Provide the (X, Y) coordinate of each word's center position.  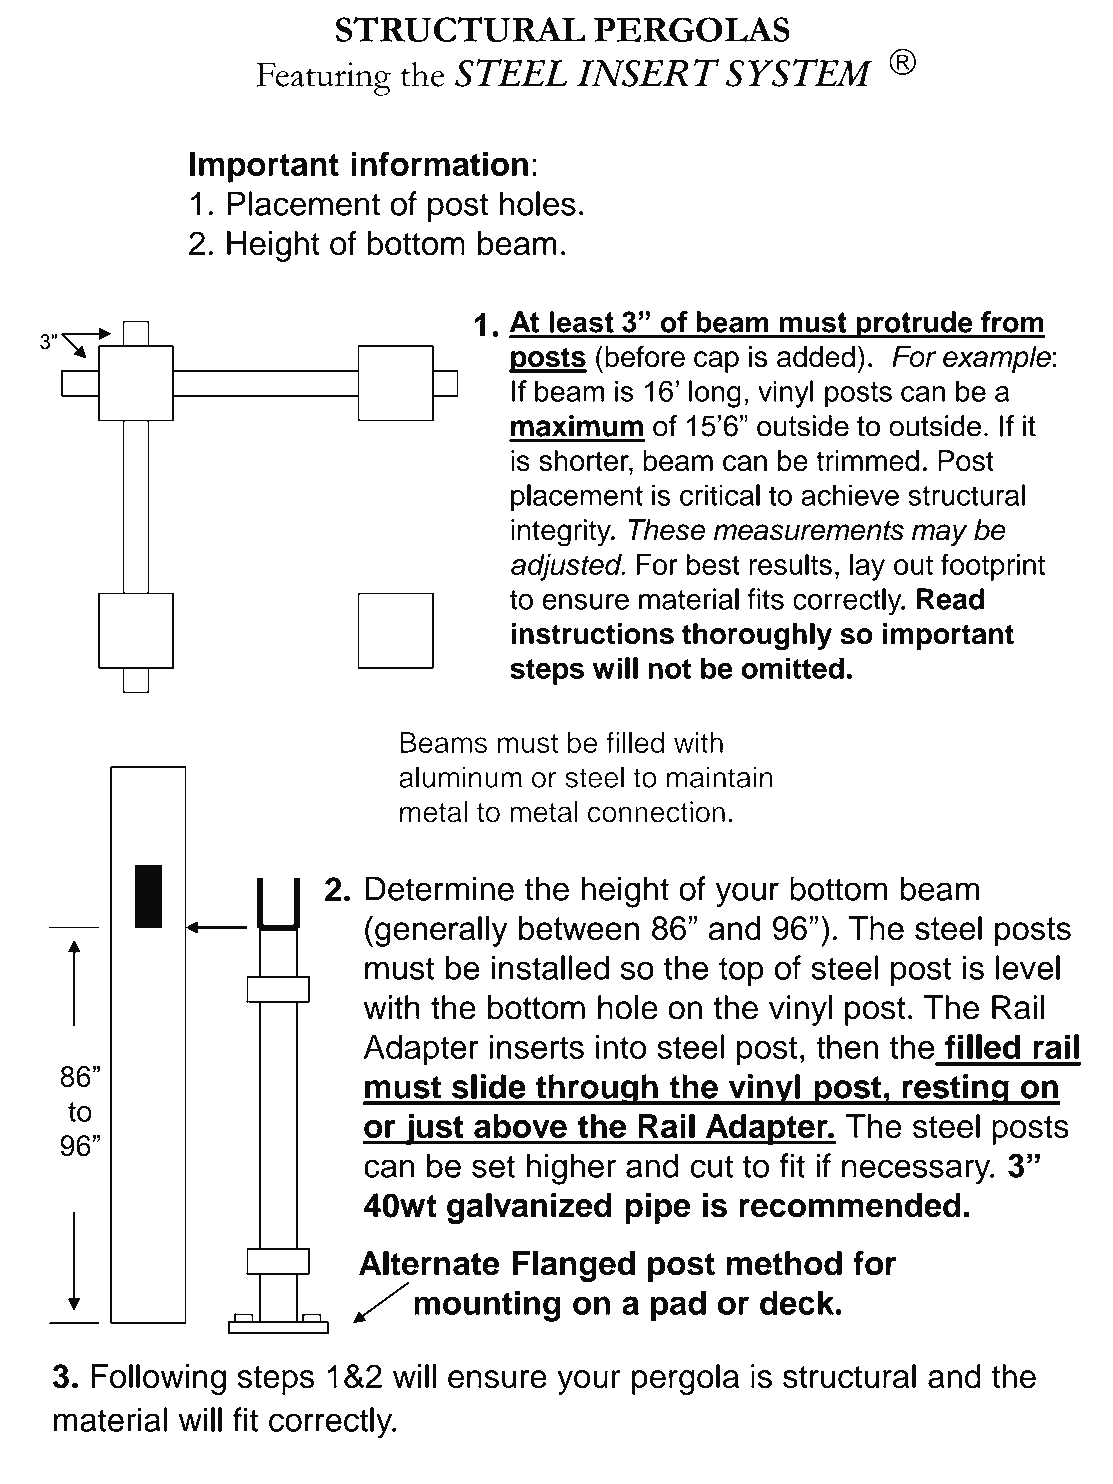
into (621, 1047)
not (669, 669)
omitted (792, 668)
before (645, 356)
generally (441, 931)
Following (158, 1379)
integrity (562, 533)
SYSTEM (799, 72)
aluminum (460, 777)
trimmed (867, 461)
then (847, 1047)
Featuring (323, 79)
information (439, 163)
